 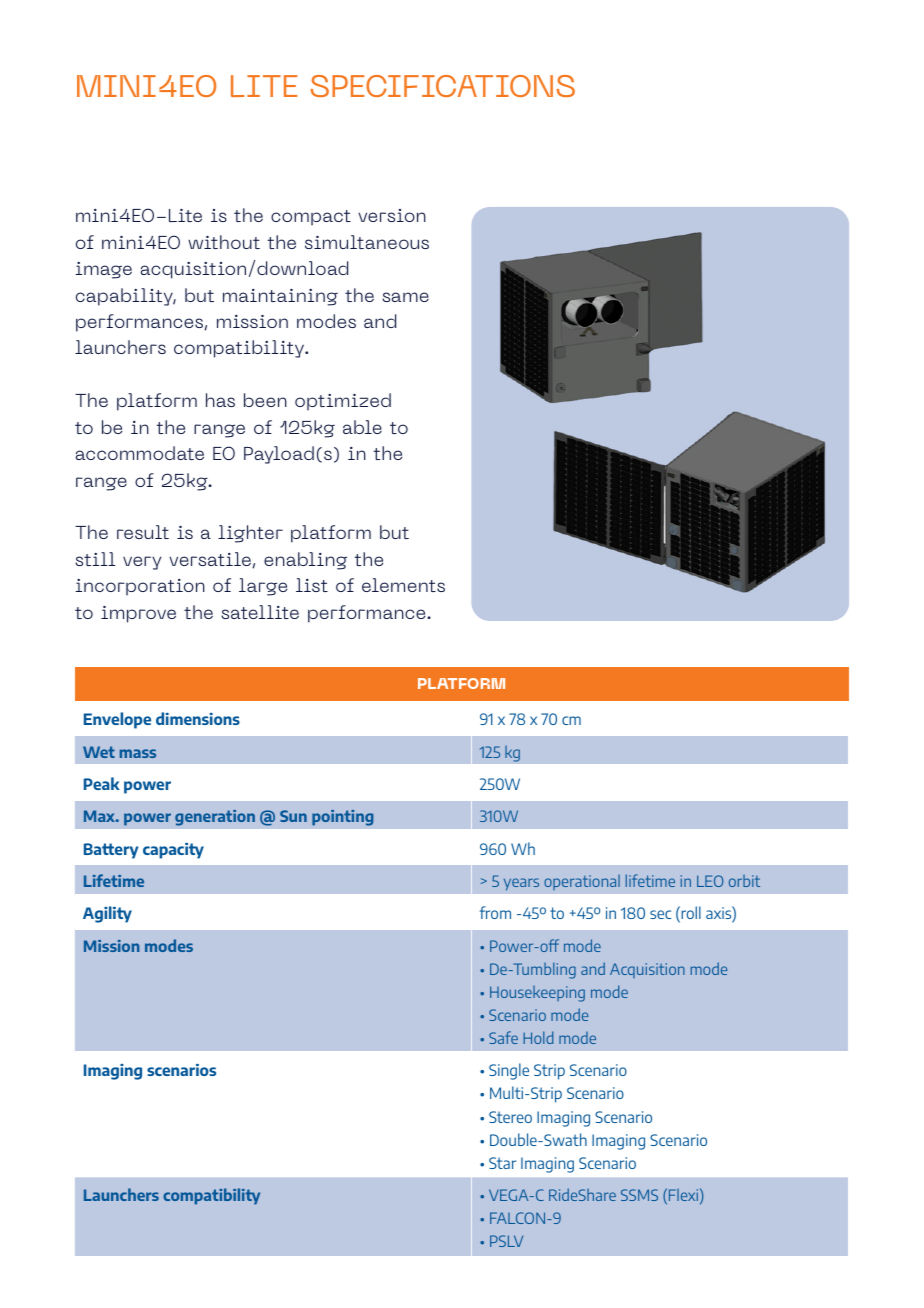 I want to click on improve, so click(x=138, y=614).
